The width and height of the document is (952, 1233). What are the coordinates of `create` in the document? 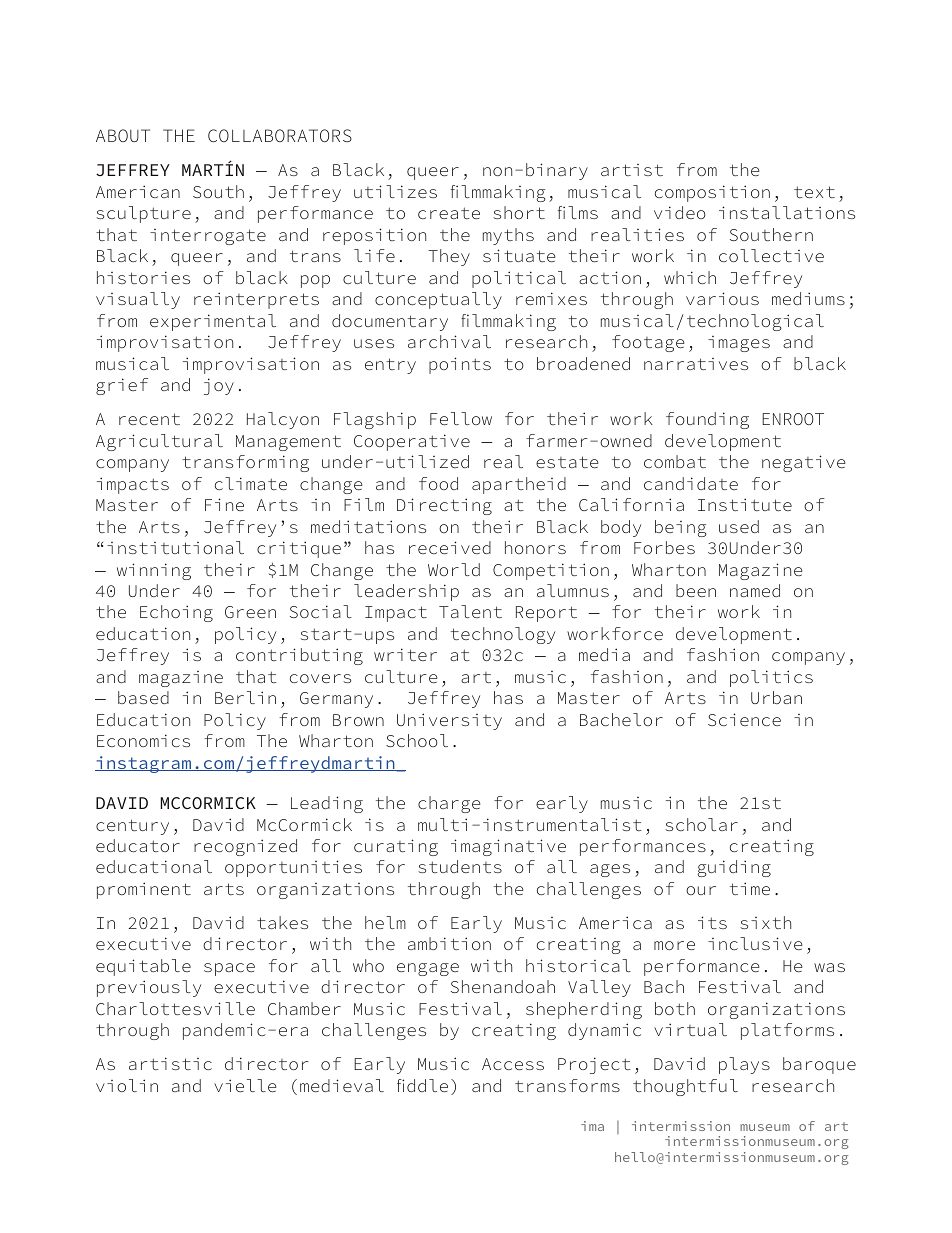 It's located at (449, 213).
